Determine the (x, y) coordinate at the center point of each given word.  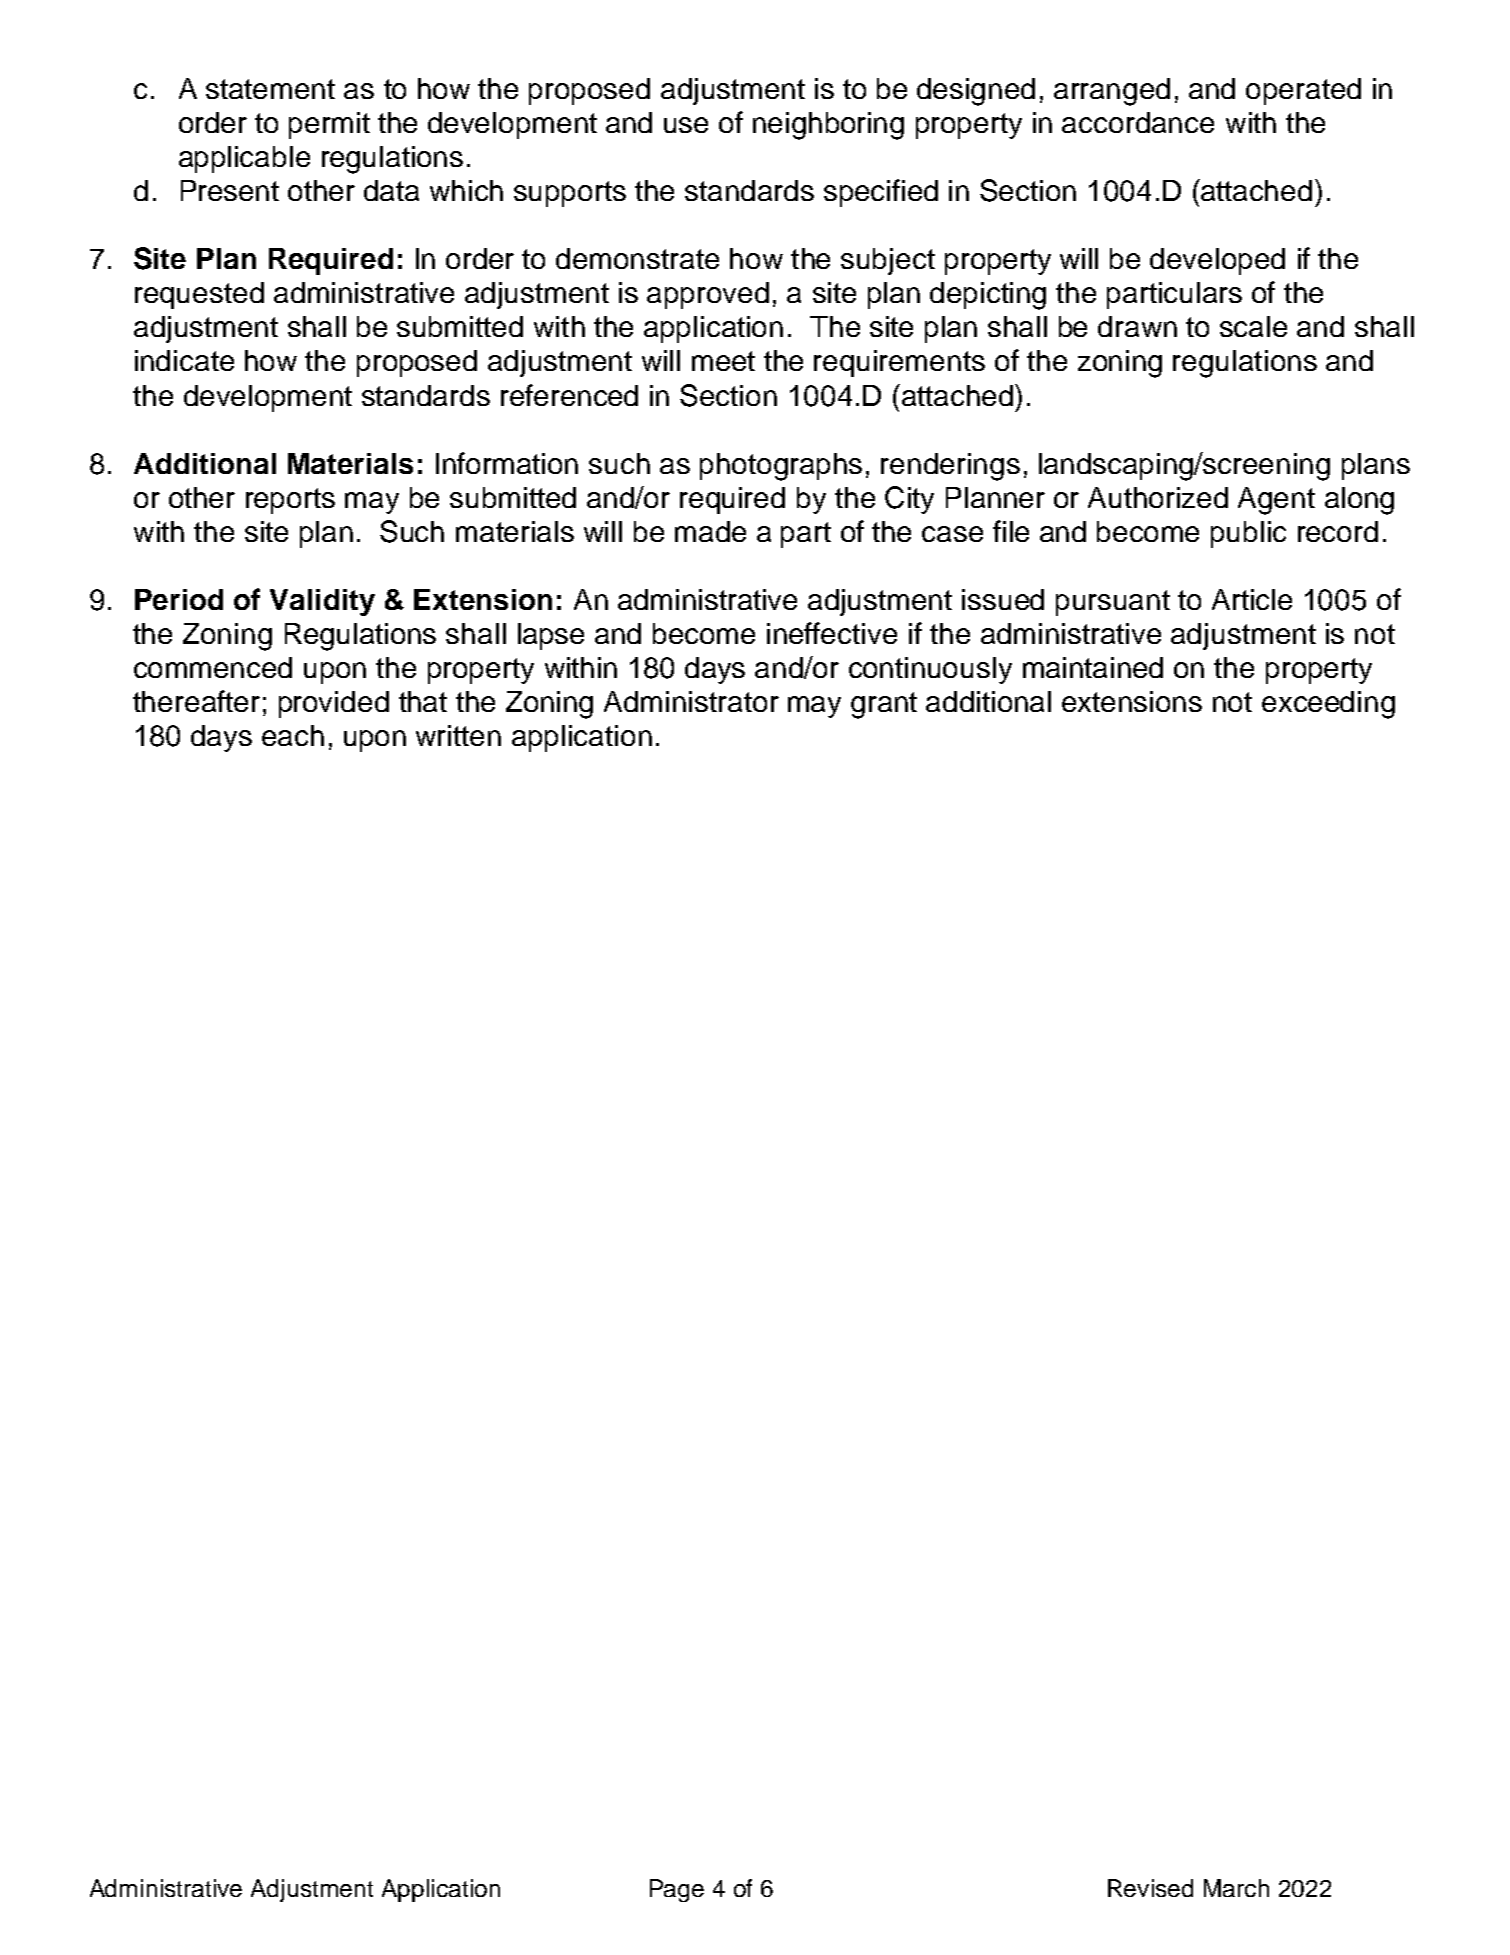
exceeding (1328, 705)
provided (334, 704)
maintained (1093, 667)
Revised (1150, 1888)
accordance (1138, 122)
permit (329, 125)
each (293, 735)
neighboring (828, 126)
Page (677, 1890)
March (1236, 1888)
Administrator (691, 701)
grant (884, 705)
